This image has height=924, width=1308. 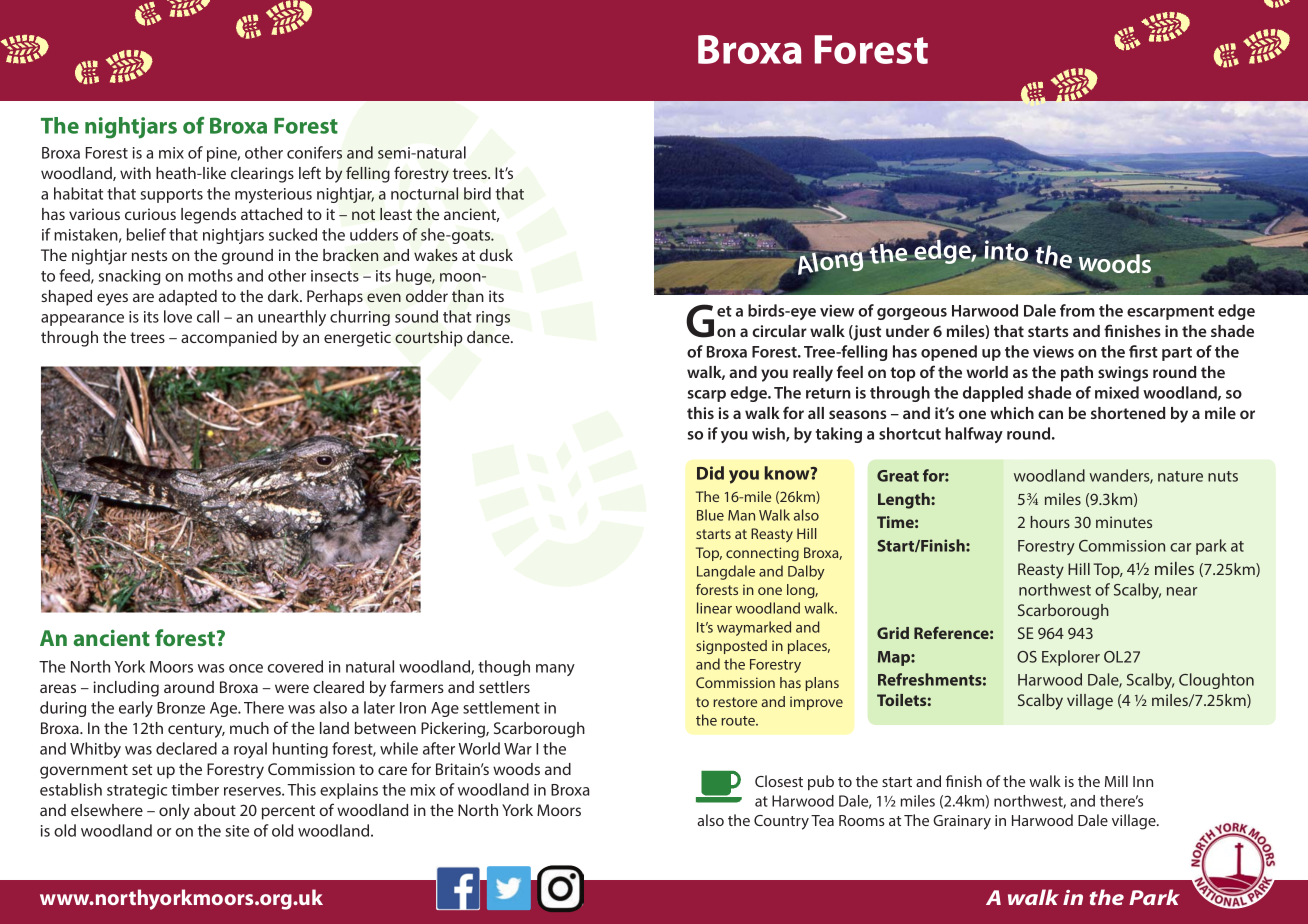 I want to click on with, so click(x=135, y=173).
